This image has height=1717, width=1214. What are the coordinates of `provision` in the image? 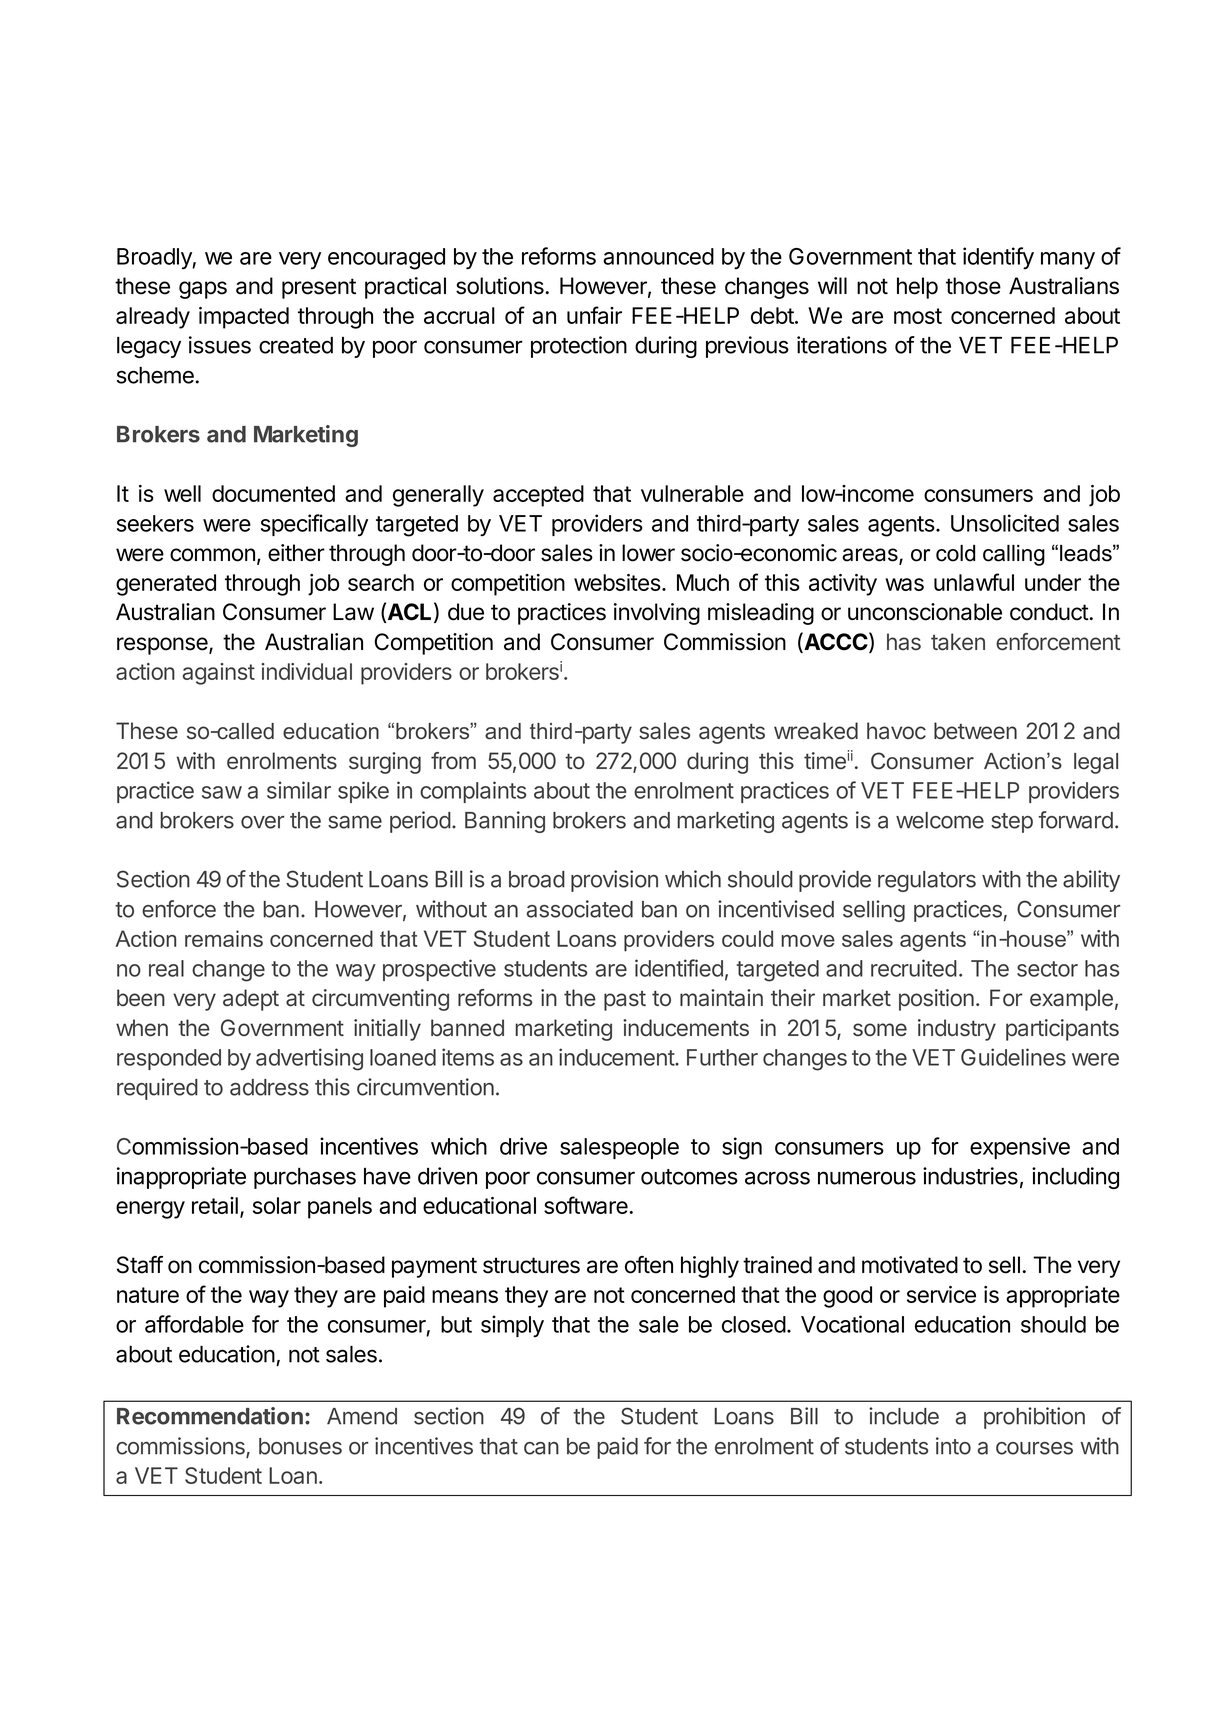 It's located at (614, 881).
